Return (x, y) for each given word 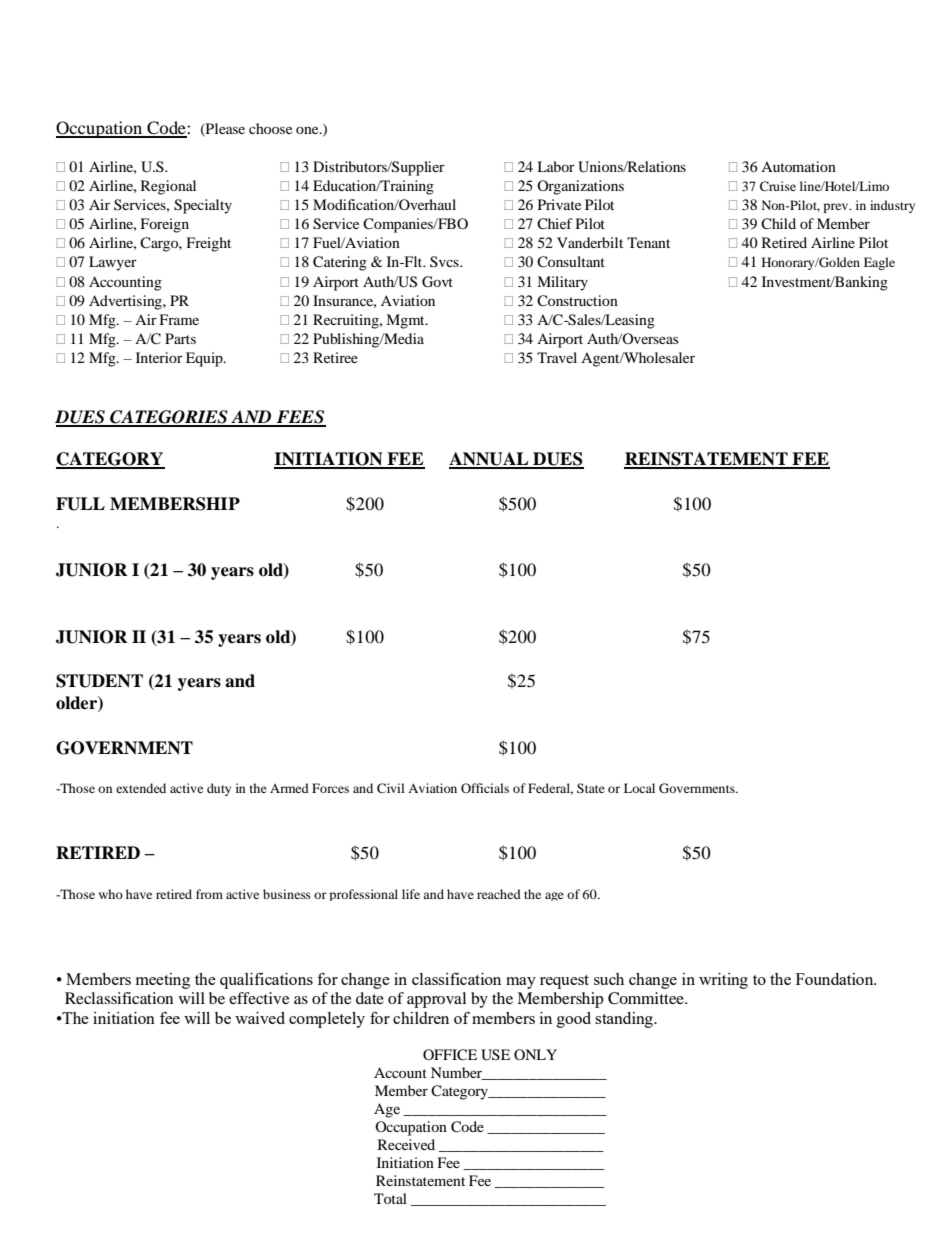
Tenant (648, 242)
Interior (159, 357)
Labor (556, 166)
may (521, 983)
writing (723, 981)
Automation (798, 166)
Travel (557, 357)
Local (639, 788)
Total (390, 1198)
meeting (163, 981)
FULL (80, 504)
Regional (168, 187)
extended (141, 788)
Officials (485, 788)
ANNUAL (490, 460)
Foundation (836, 979)
